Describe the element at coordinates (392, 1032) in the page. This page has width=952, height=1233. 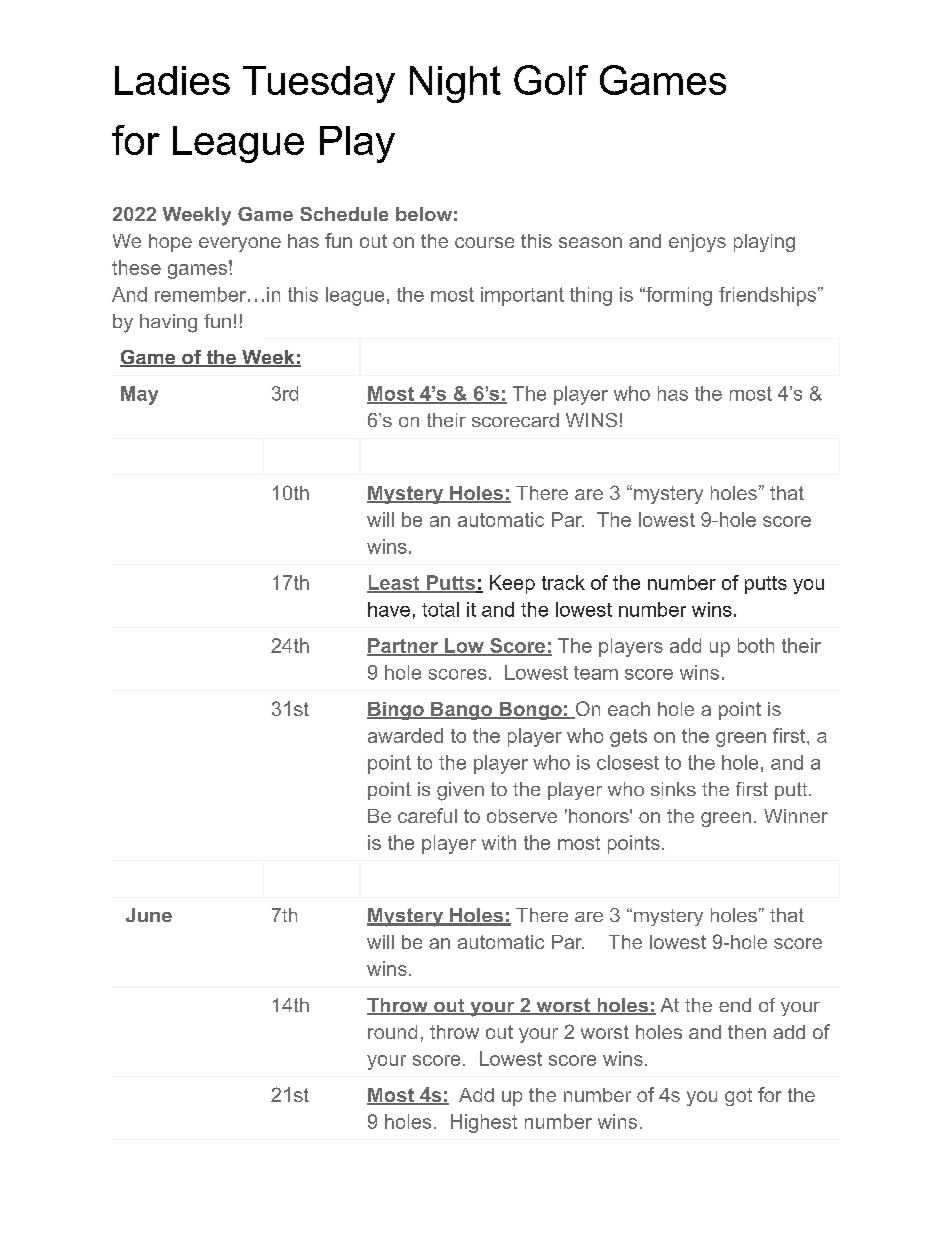
I see `round` at that location.
